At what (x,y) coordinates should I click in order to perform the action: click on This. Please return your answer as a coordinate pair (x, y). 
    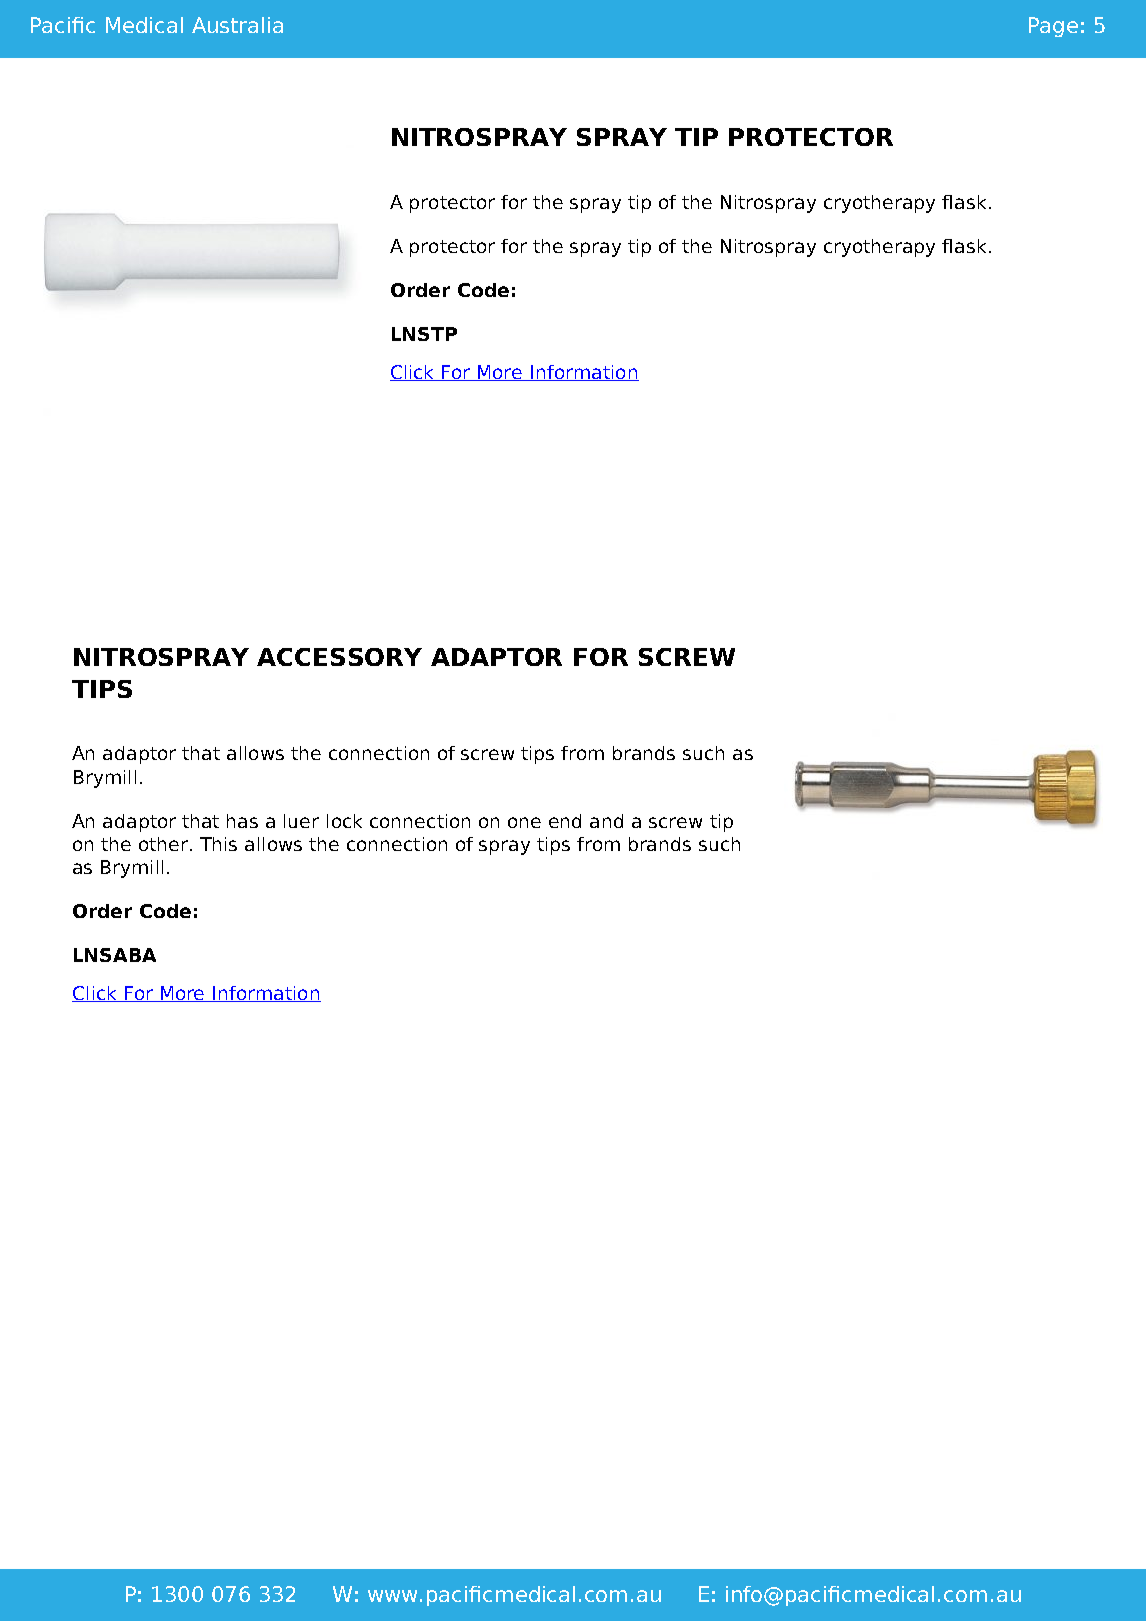
    Looking at the image, I should click on (218, 844).
